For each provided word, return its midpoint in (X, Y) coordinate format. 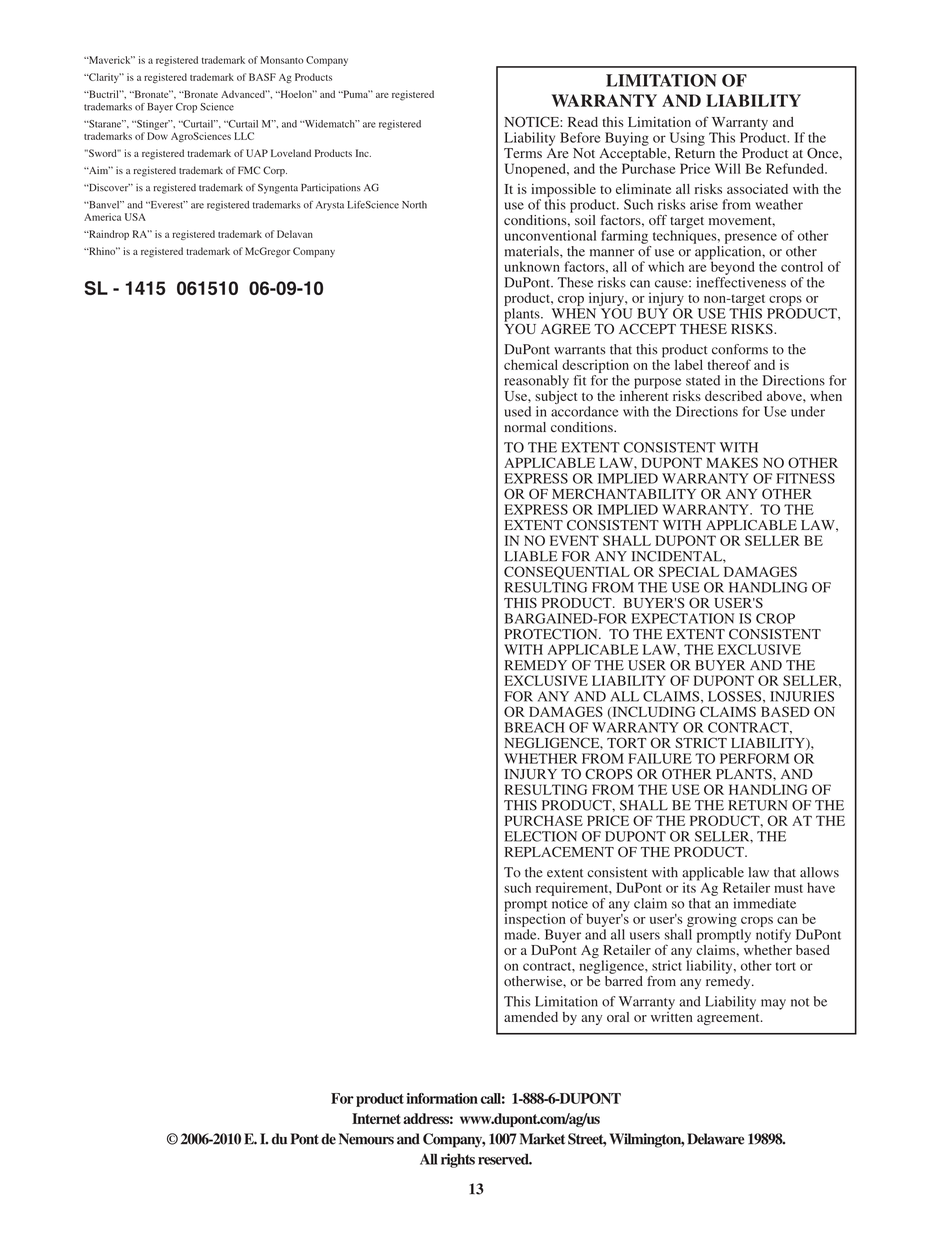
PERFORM (754, 758)
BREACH (534, 727)
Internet (376, 1118)
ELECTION (540, 836)
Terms (523, 153)
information (442, 1098)
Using (687, 139)
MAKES (732, 462)
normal (525, 427)
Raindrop (108, 235)
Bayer (160, 108)
